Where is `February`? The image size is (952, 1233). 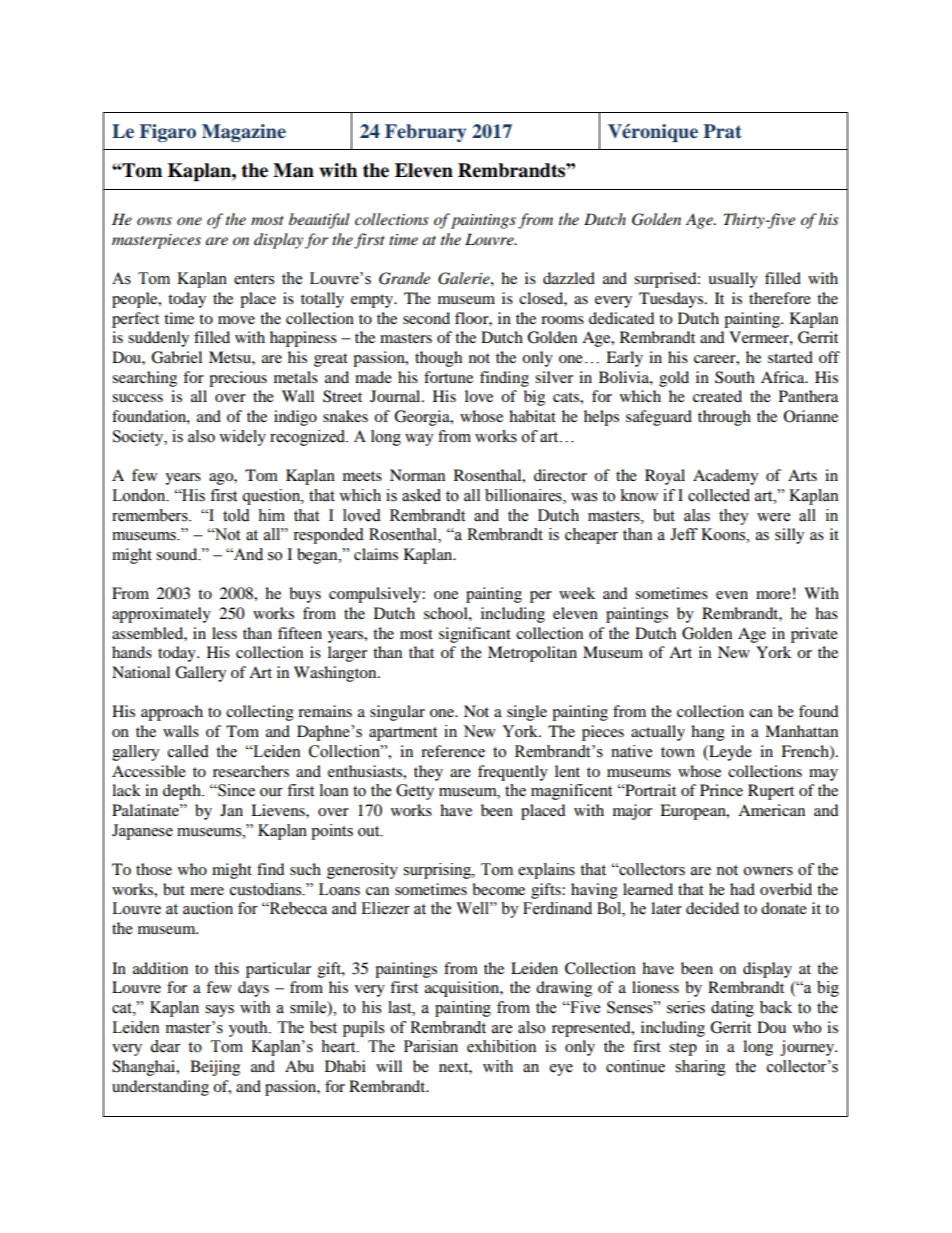 February is located at coordinates (425, 133).
